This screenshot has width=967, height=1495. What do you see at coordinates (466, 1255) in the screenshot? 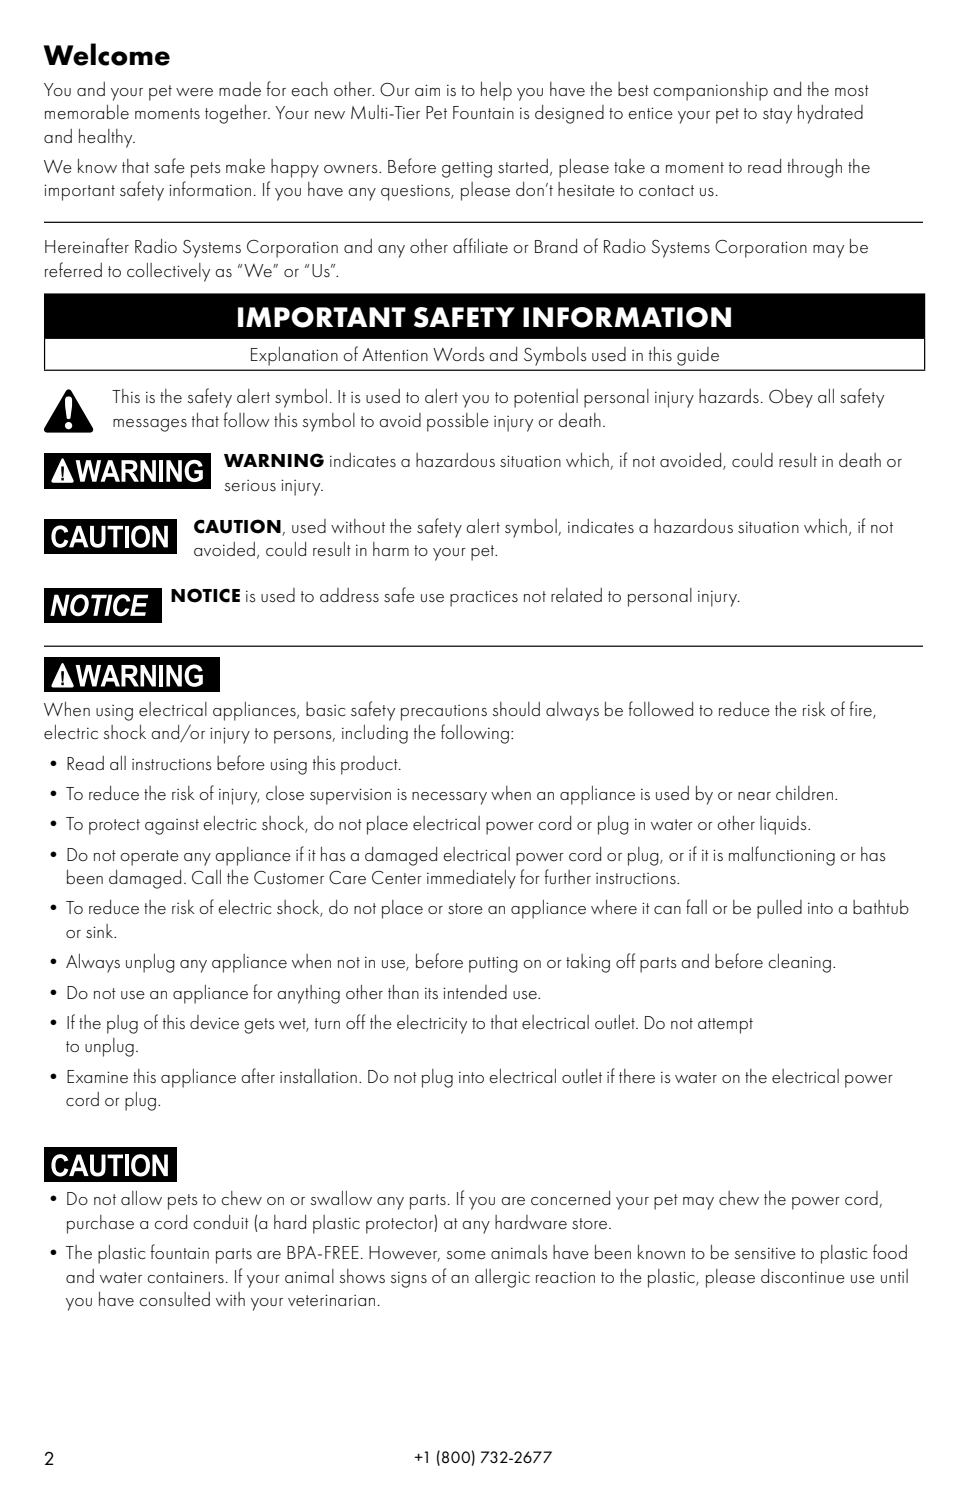
I see `some` at bounding box center [466, 1255].
